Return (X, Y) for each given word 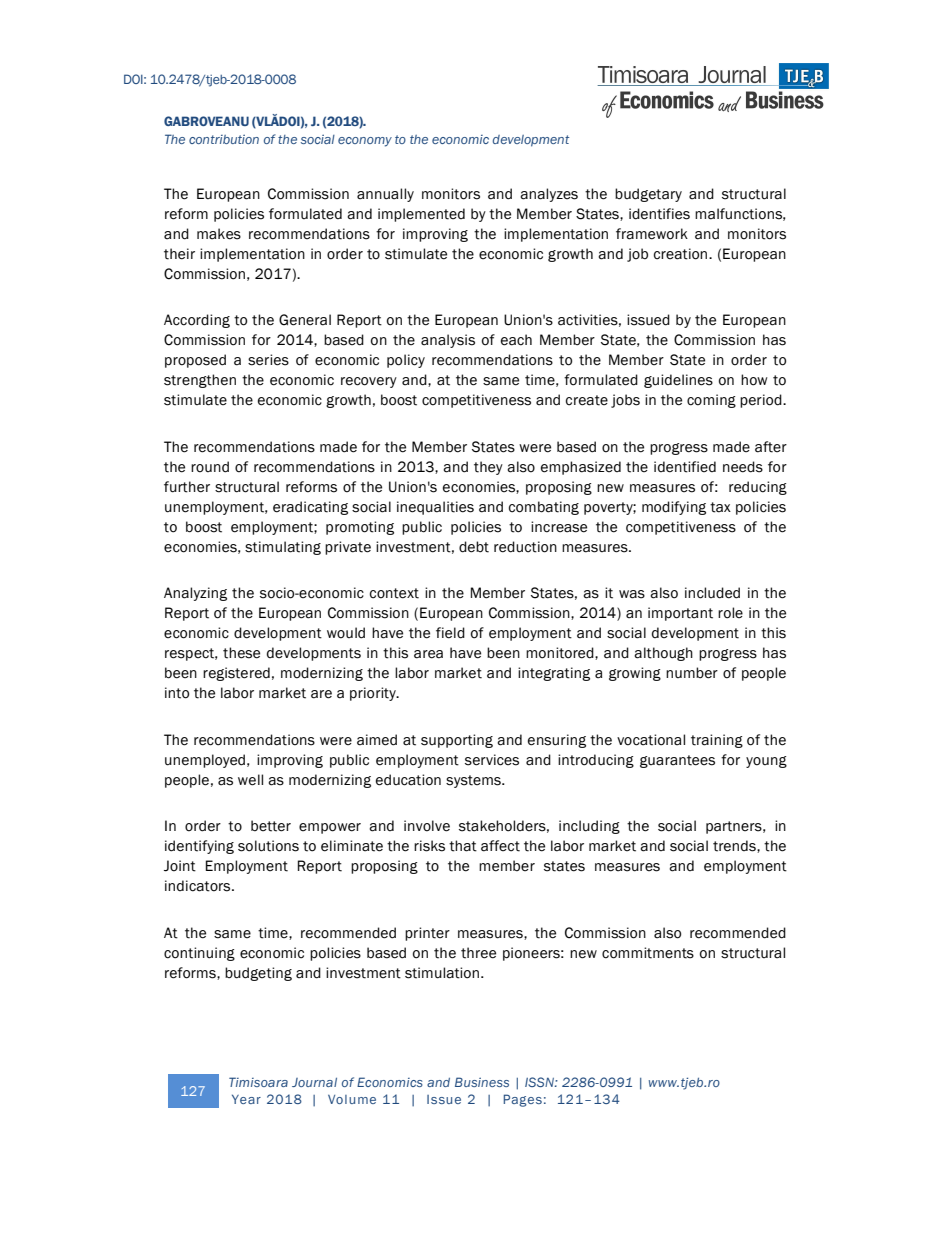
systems (474, 781)
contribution (224, 139)
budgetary (648, 195)
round (210, 467)
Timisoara (258, 1082)
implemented (421, 215)
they (488, 468)
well (250, 780)
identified (685, 467)
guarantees (677, 761)
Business (482, 1082)
